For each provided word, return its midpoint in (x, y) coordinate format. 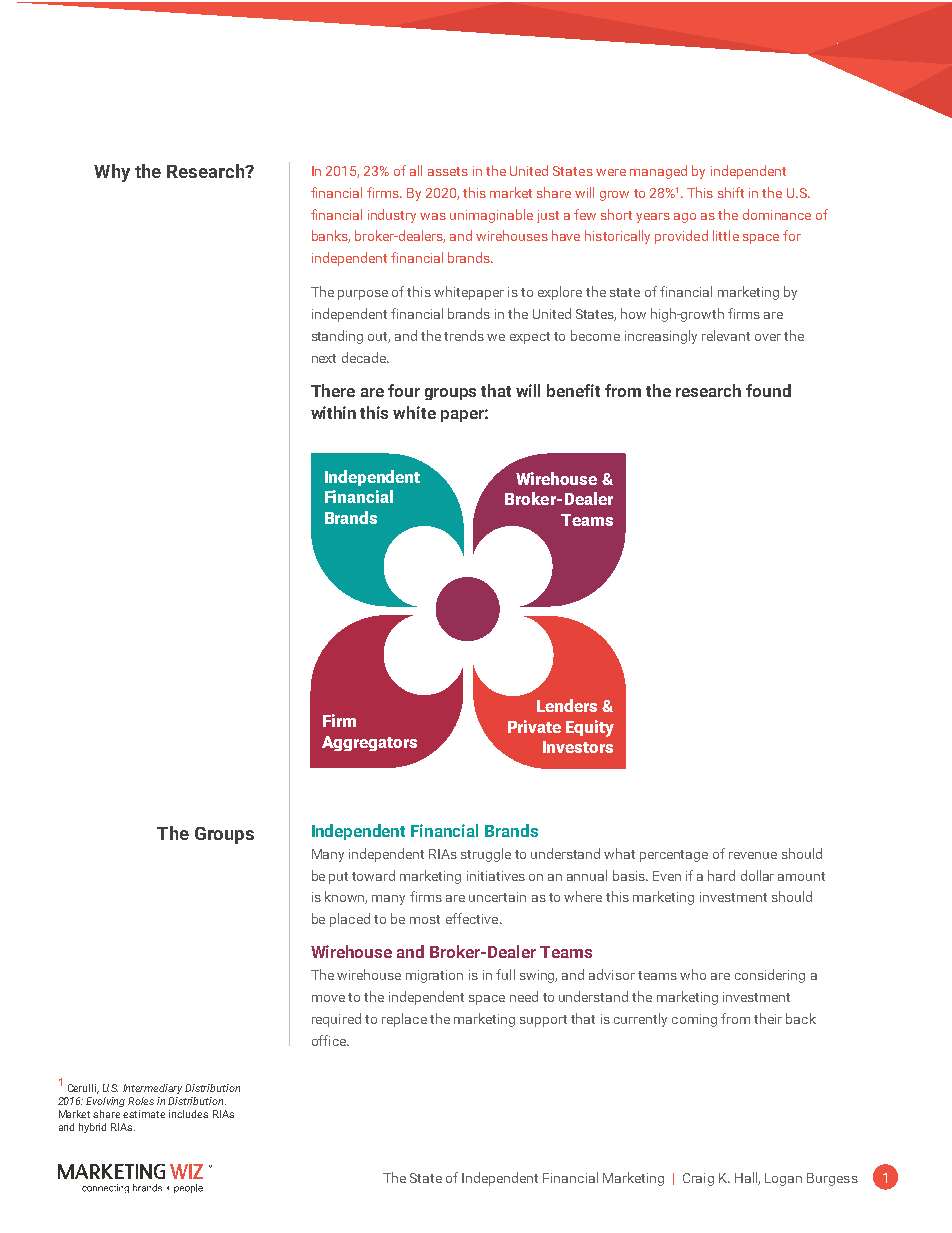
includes (188, 1114)
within (333, 412)
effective (473, 918)
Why (112, 173)
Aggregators (369, 743)
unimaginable (491, 216)
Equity (590, 728)
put (338, 878)
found (768, 390)
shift (731, 192)
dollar (757, 875)
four (404, 390)
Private (534, 726)
